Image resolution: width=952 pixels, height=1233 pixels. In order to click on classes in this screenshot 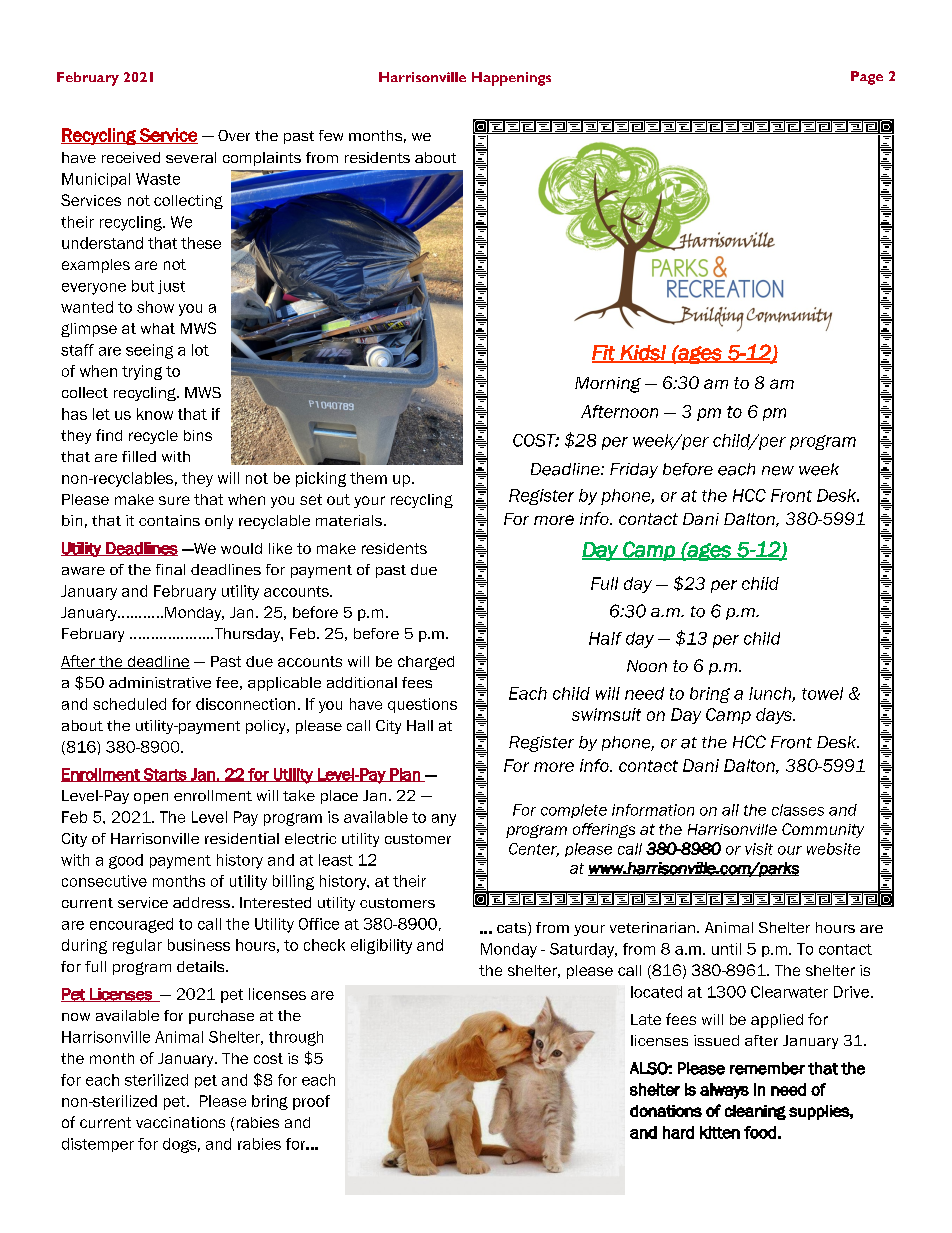, I will do `click(798, 810)`.
